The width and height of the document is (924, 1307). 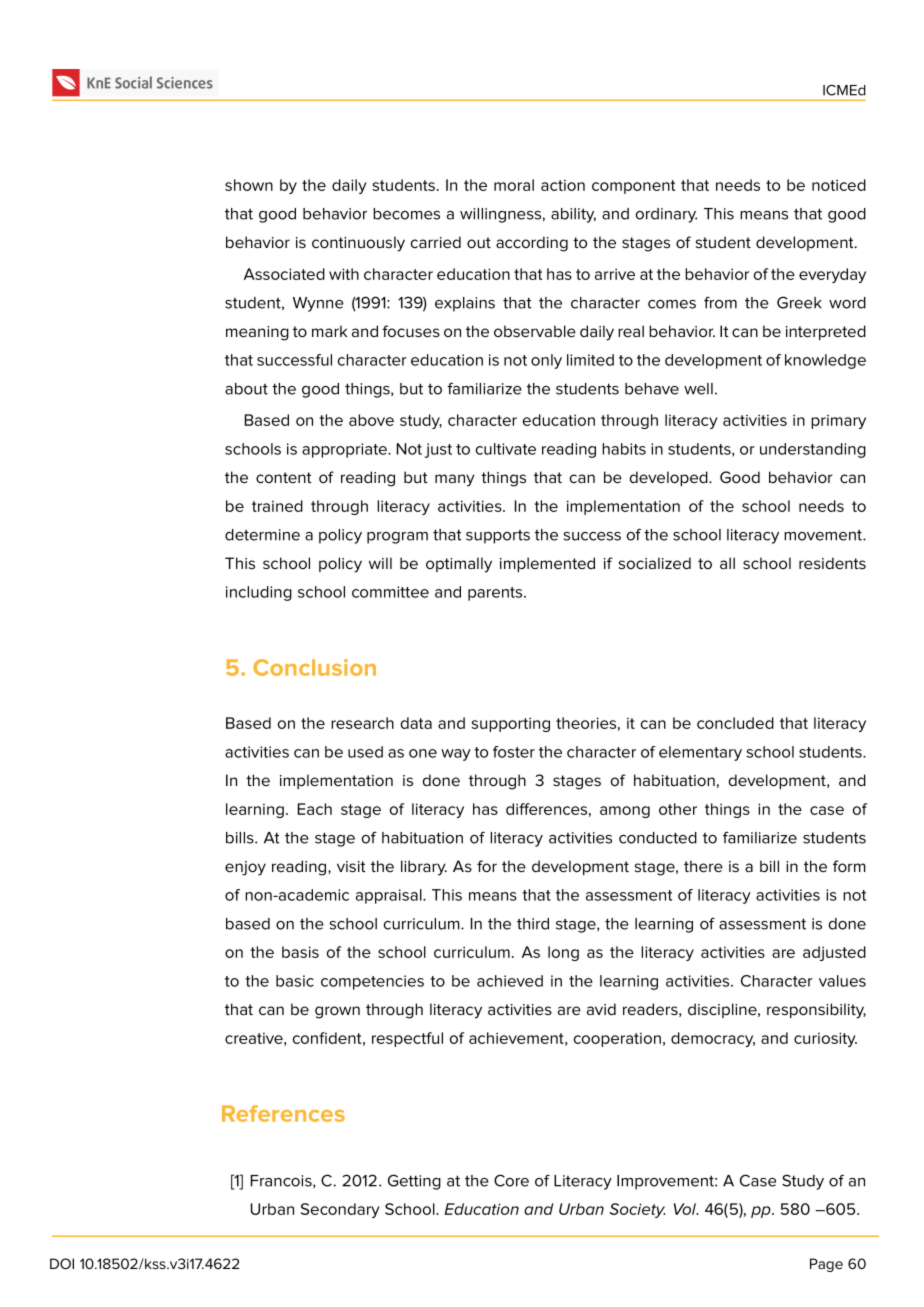 I want to click on Getting, so click(x=414, y=1182).
